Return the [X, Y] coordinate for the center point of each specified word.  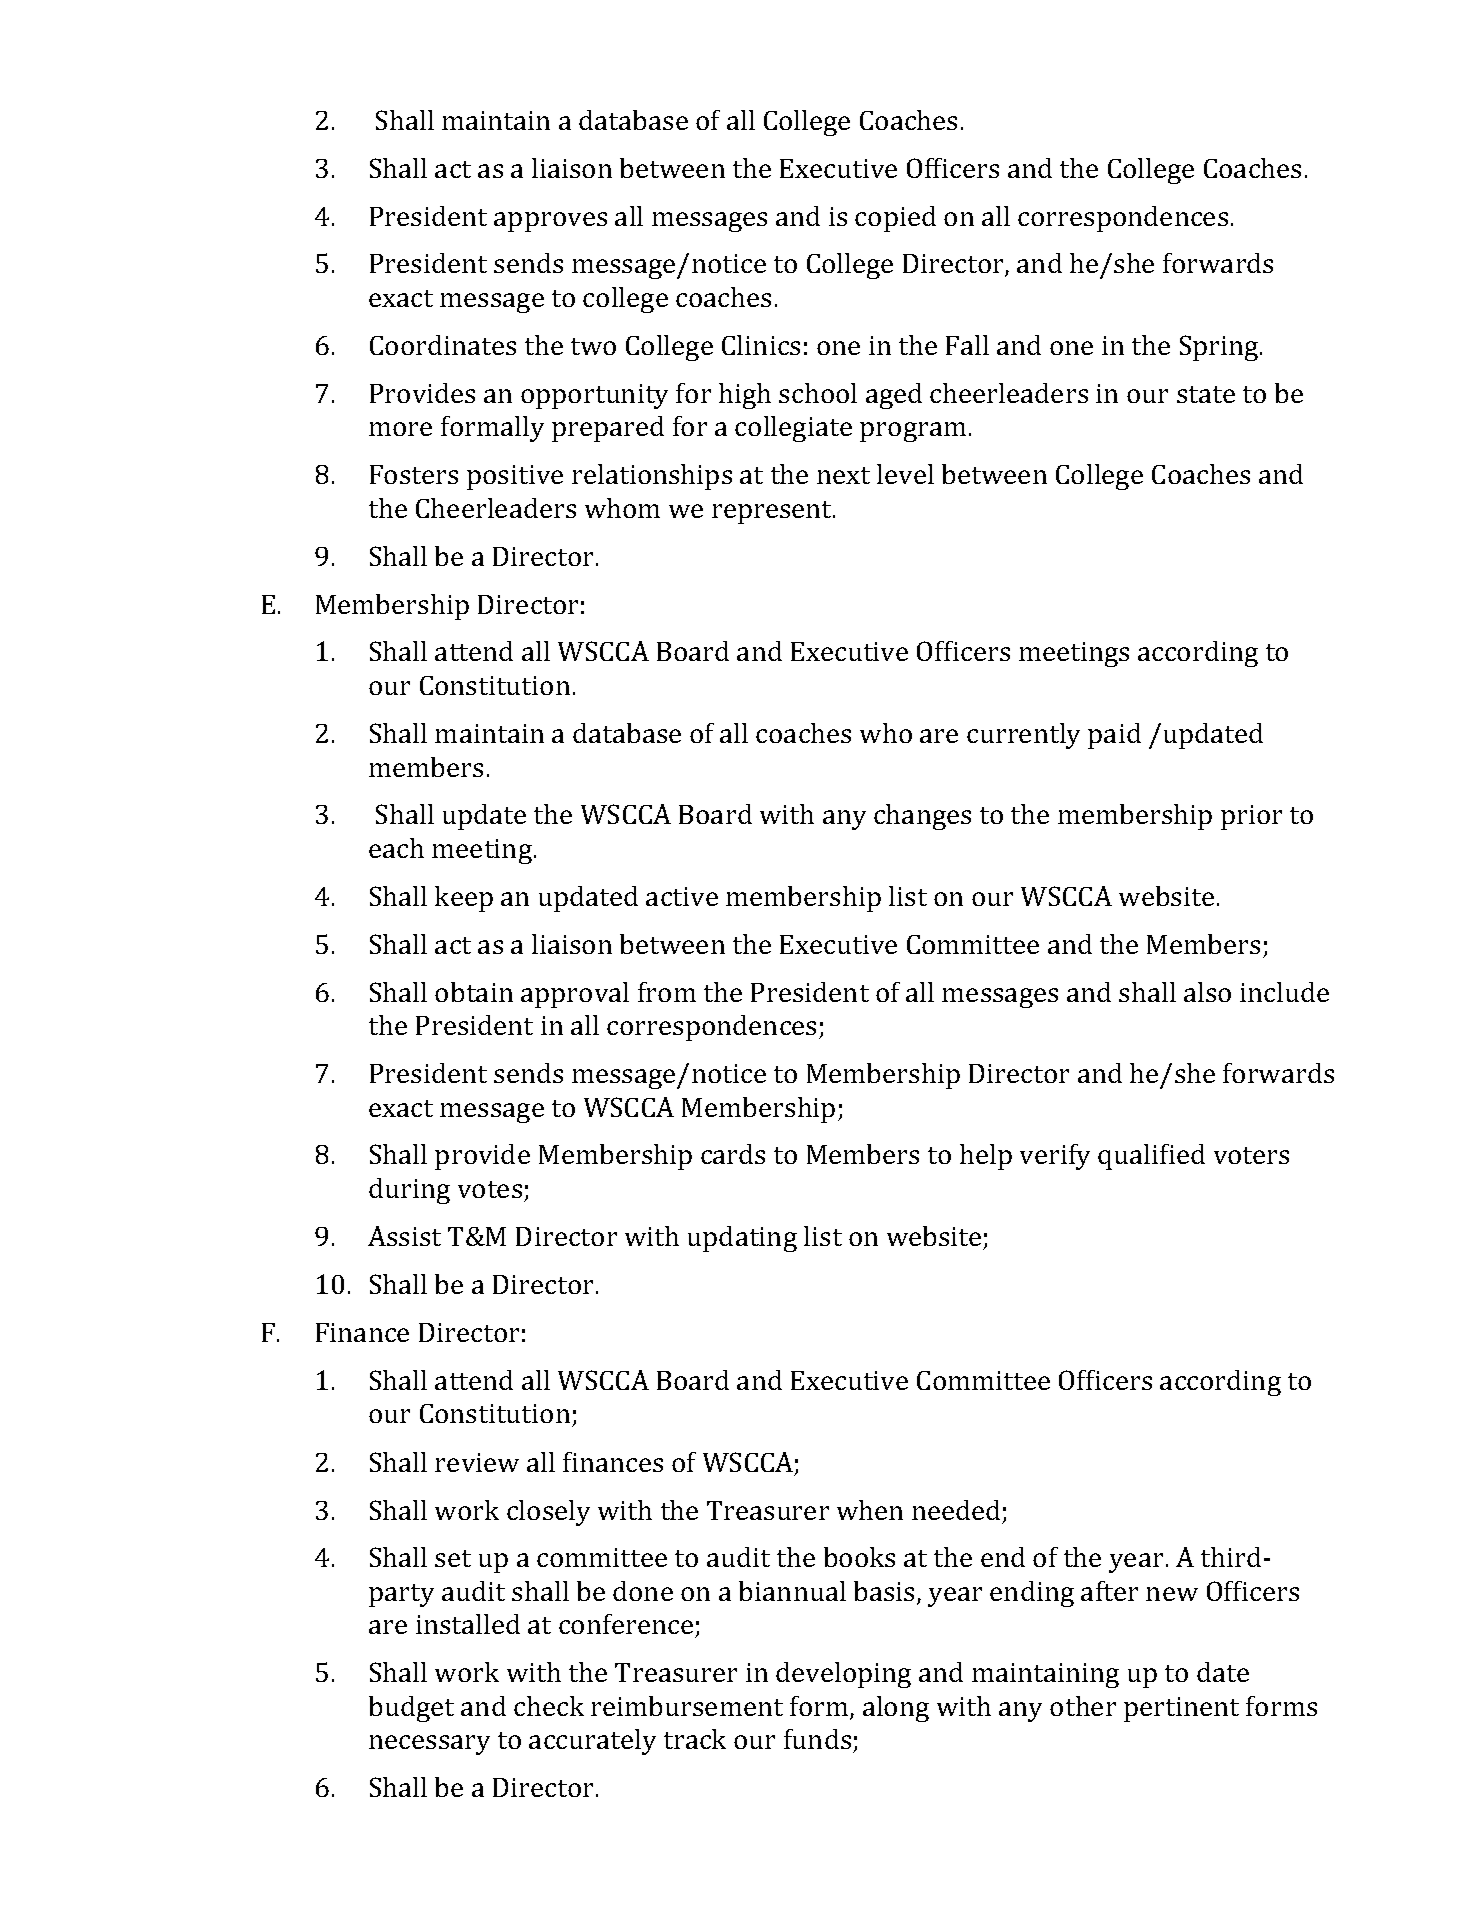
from [667, 992]
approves [550, 222]
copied [895, 219]
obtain [474, 992]
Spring [1220, 348]
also [1207, 992]
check [549, 1706]
